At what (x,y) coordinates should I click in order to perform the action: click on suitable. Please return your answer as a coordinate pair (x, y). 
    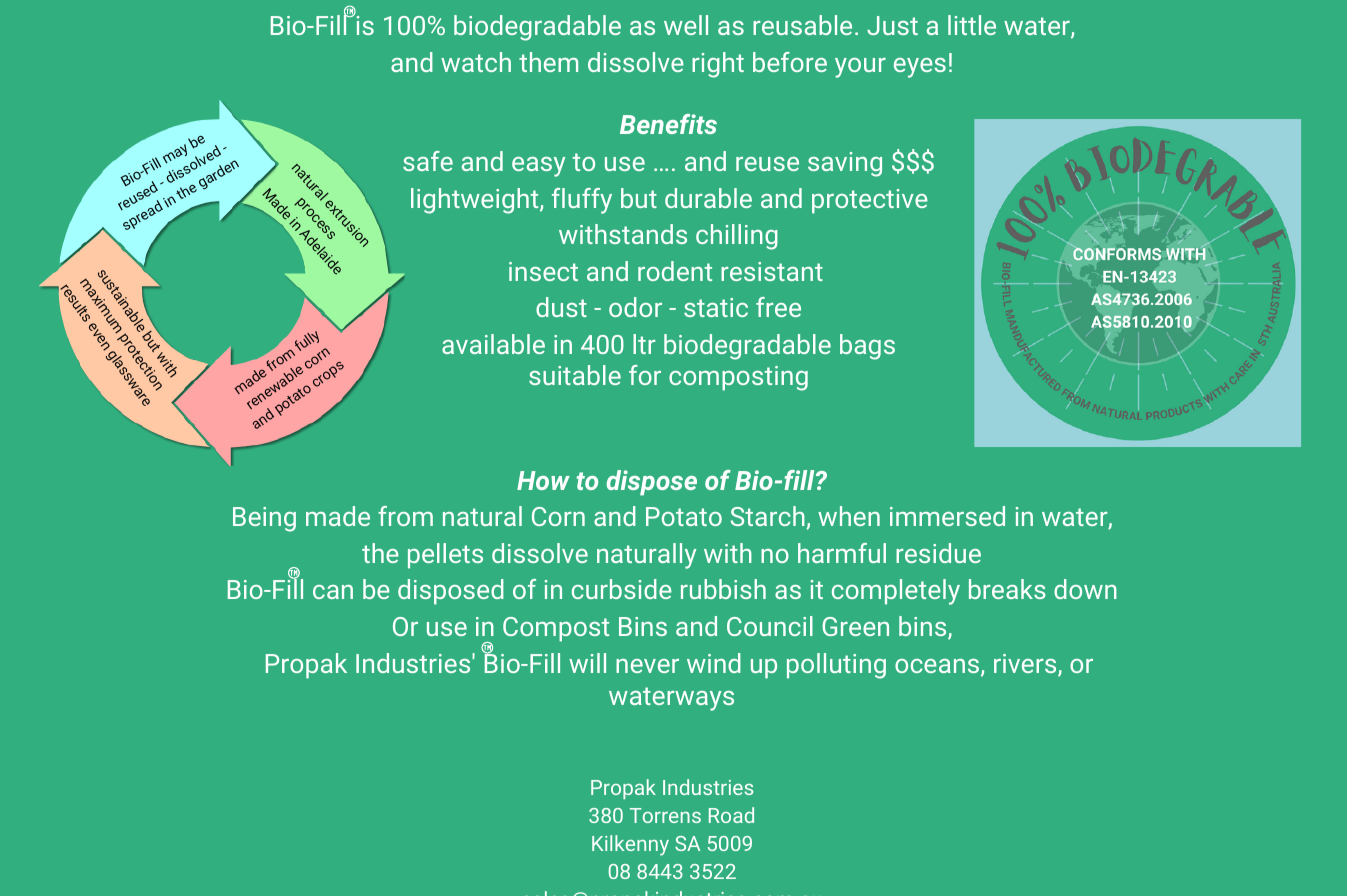
    Looking at the image, I should click on (575, 375).
